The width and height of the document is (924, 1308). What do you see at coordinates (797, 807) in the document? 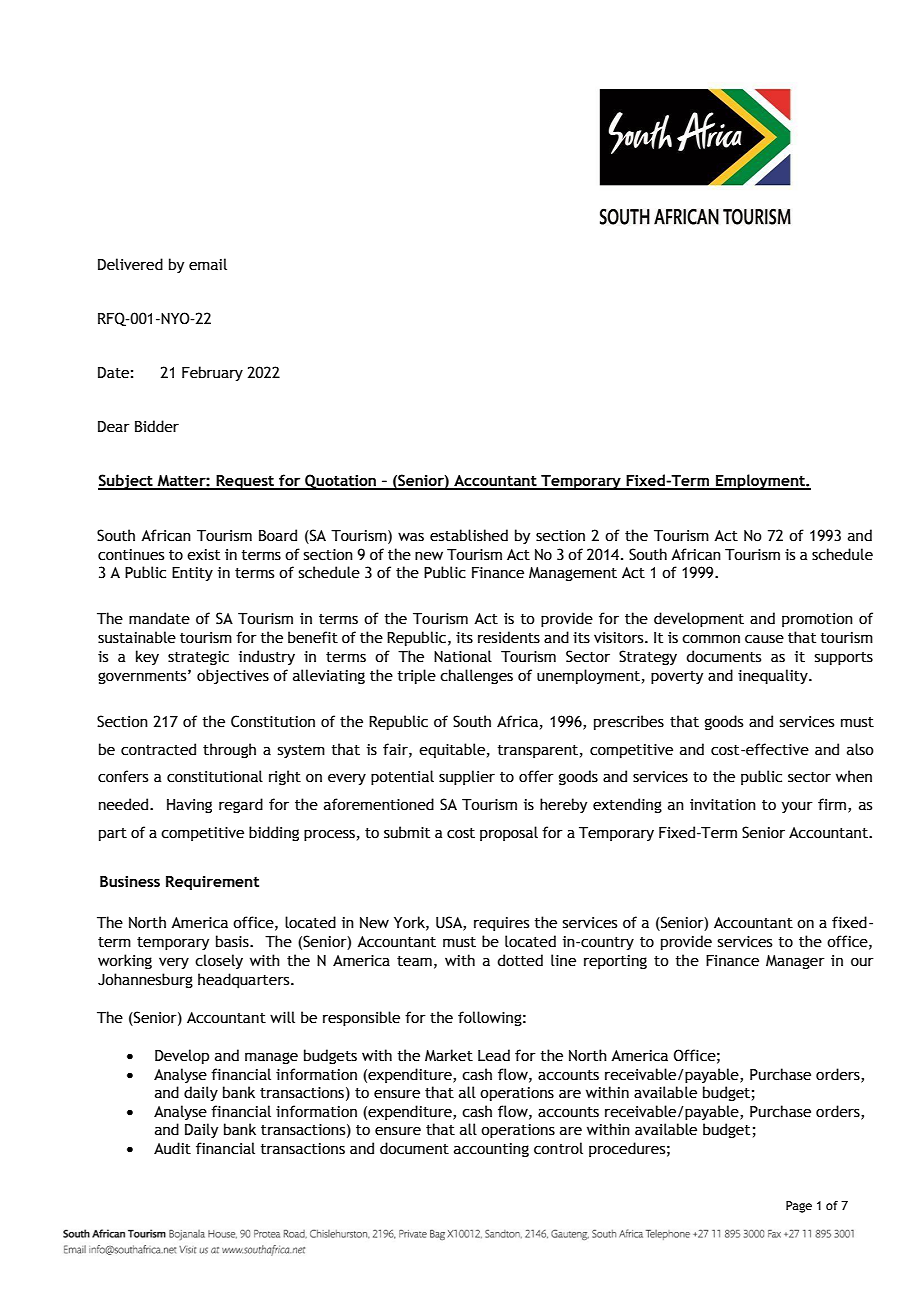
I see `your` at bounding box center [797, 807].
